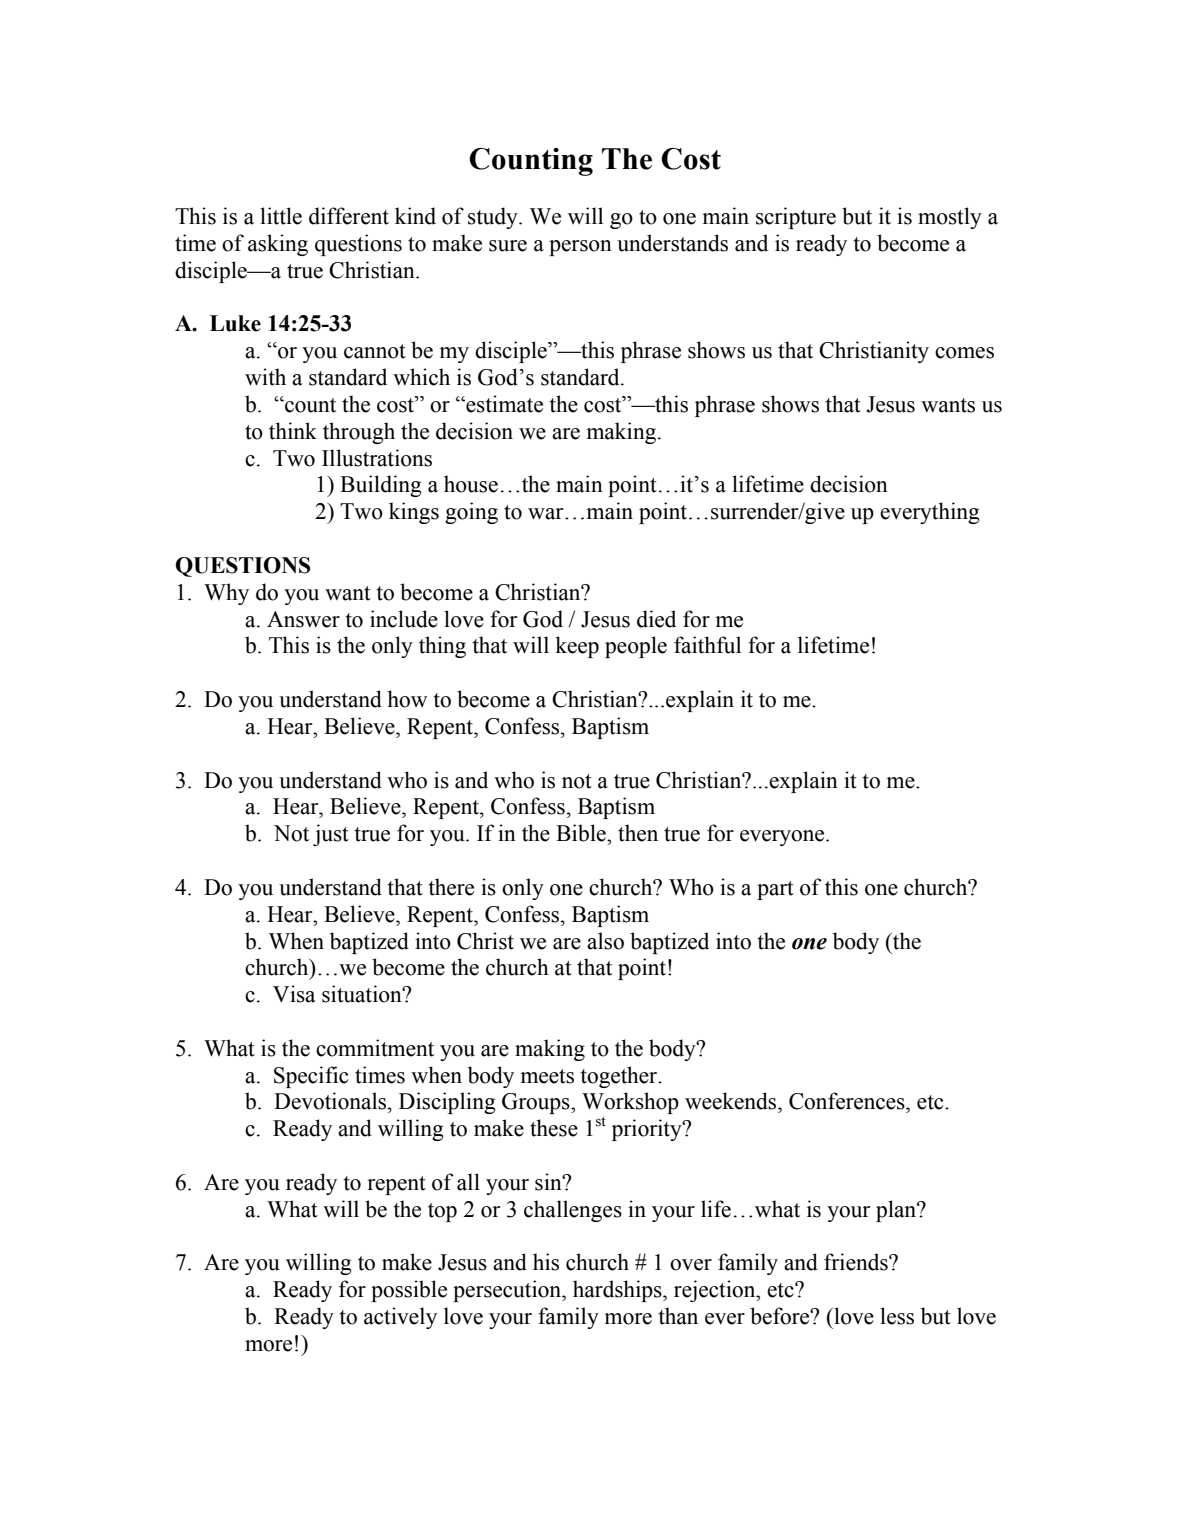 This page has width=1190, height=1540. Describe the element at coordinates (775, 890) in the page. I see `part` at that location.
